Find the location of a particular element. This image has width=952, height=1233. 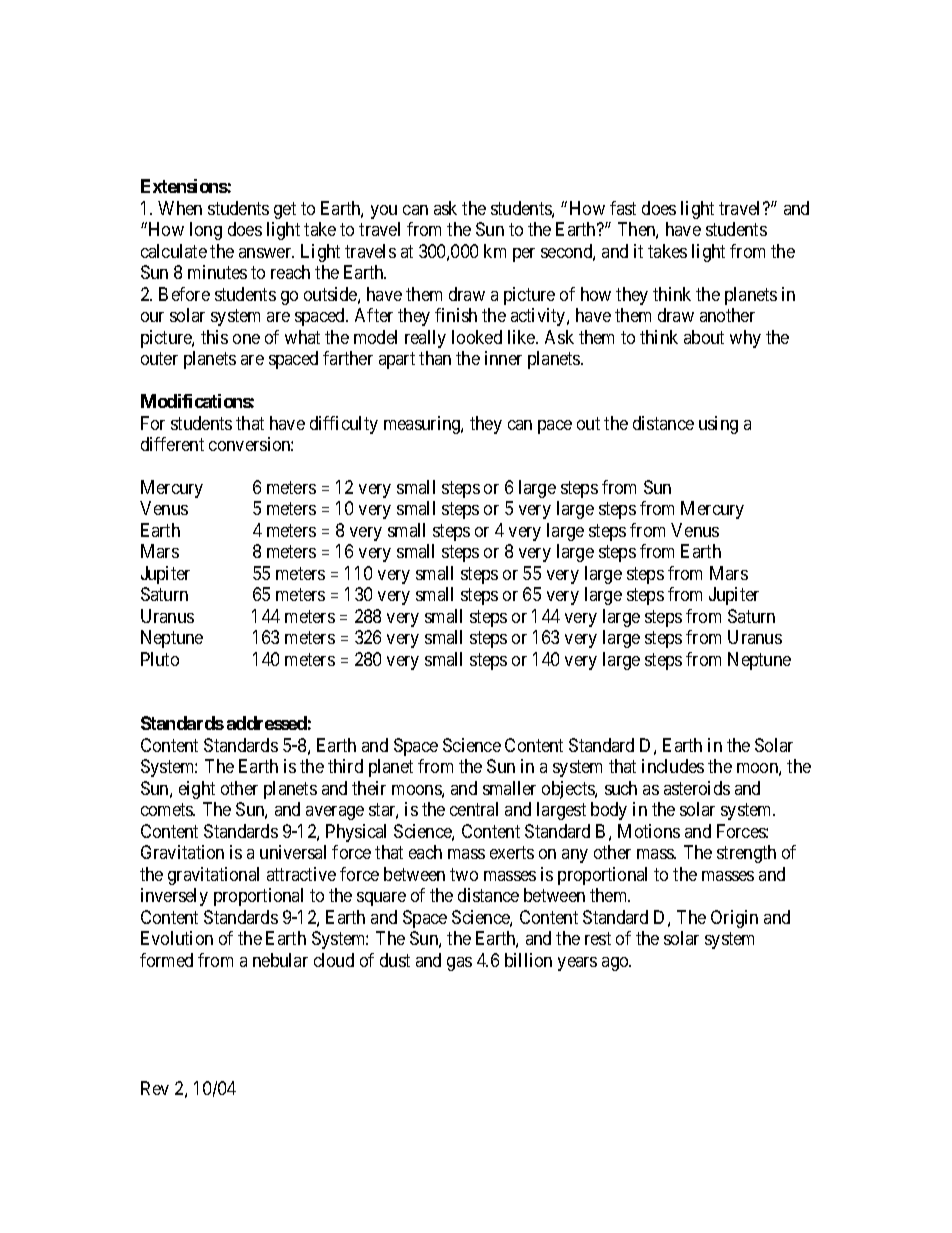

you is located at coordinates (384, 212).
